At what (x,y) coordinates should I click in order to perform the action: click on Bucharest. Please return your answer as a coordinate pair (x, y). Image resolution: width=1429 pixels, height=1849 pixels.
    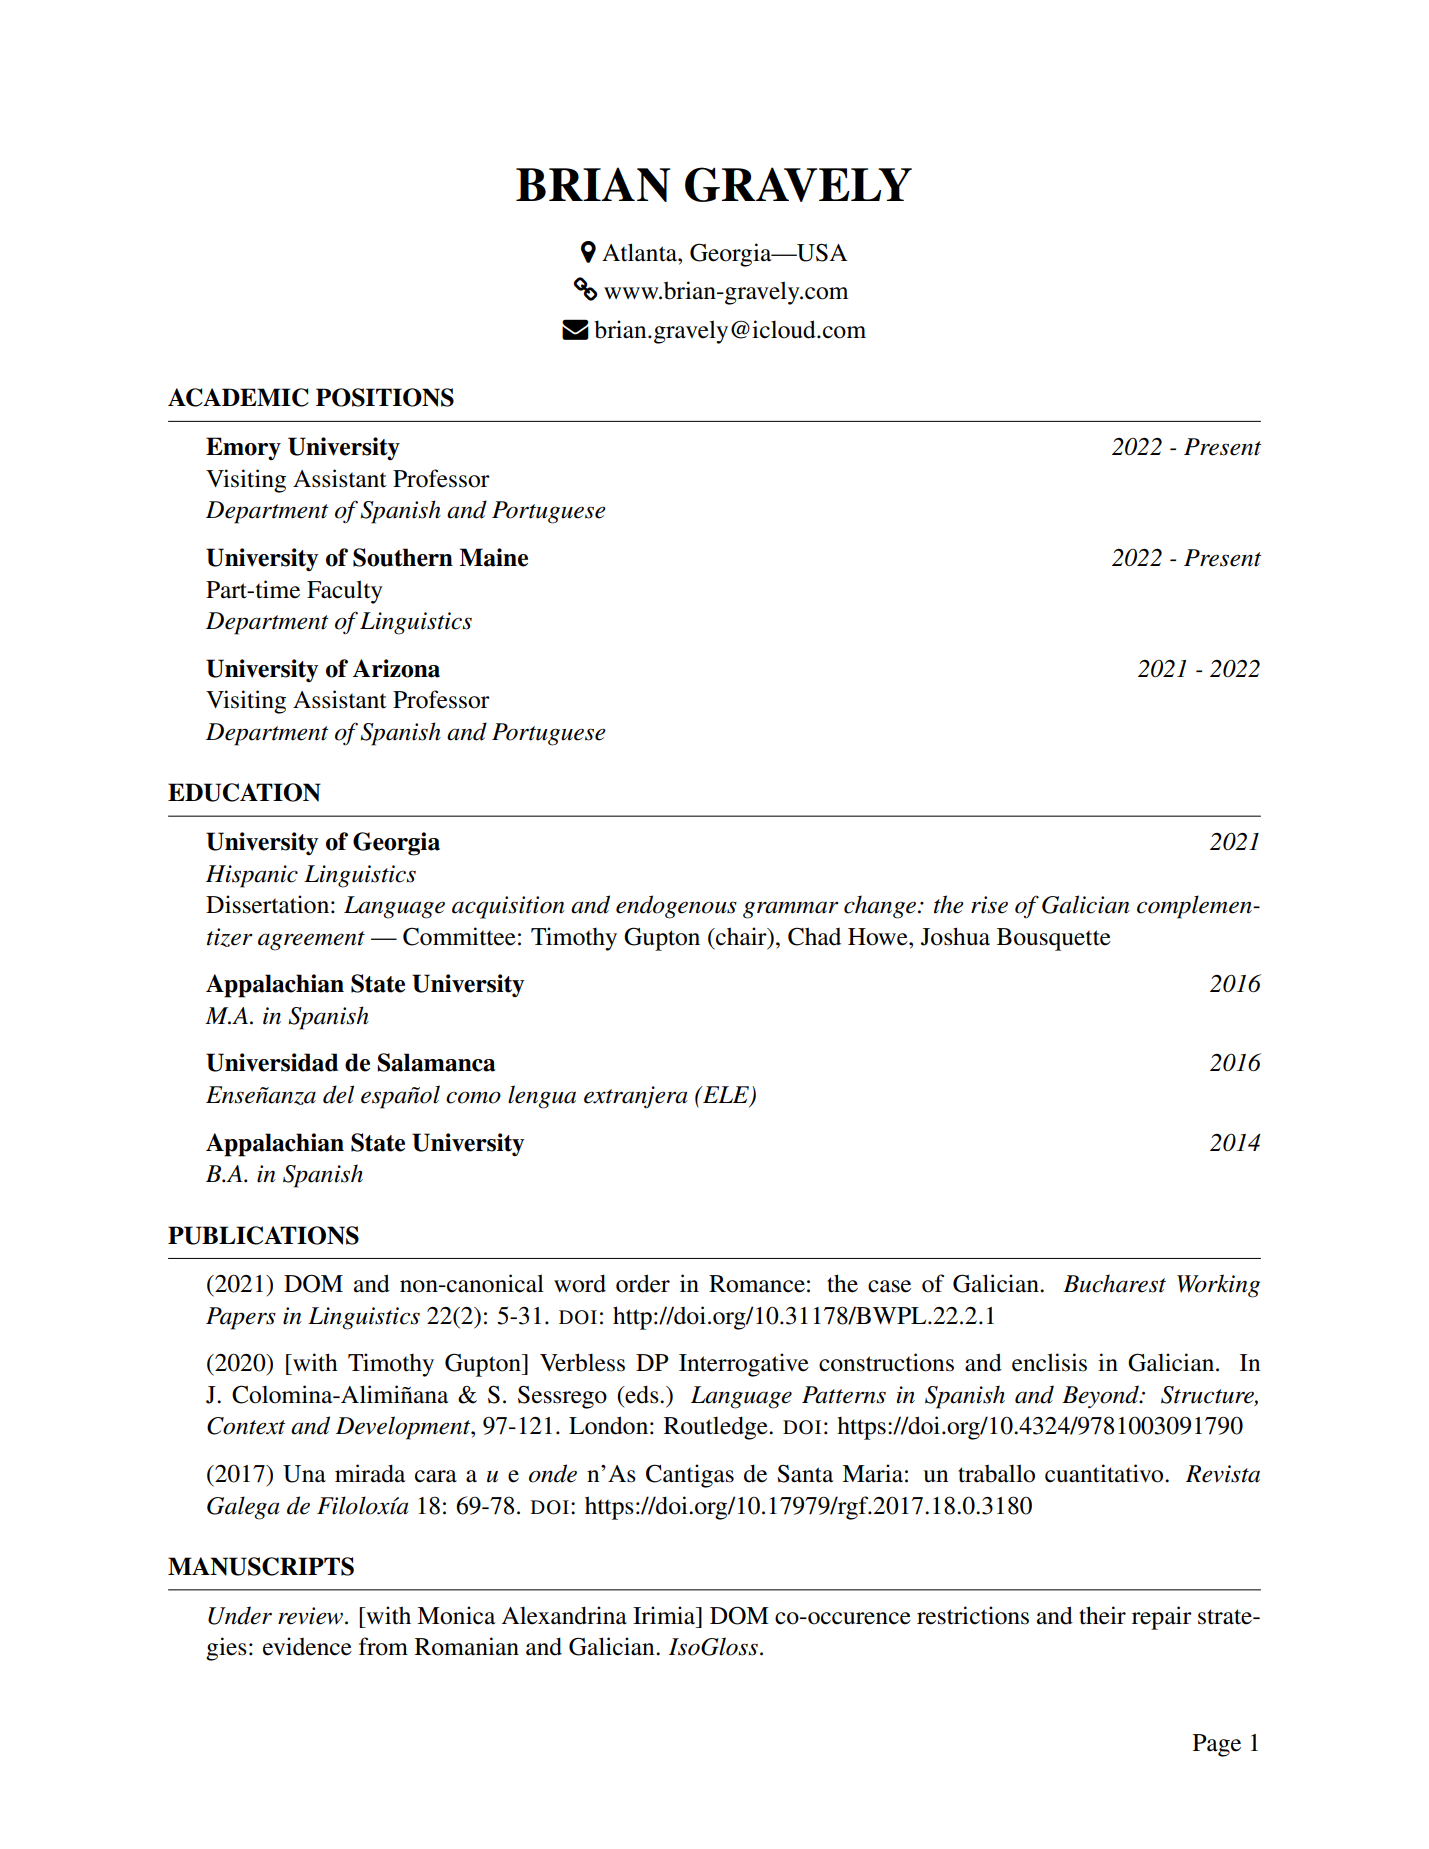
    Looking at the image, I should click on (1114, 1283).
